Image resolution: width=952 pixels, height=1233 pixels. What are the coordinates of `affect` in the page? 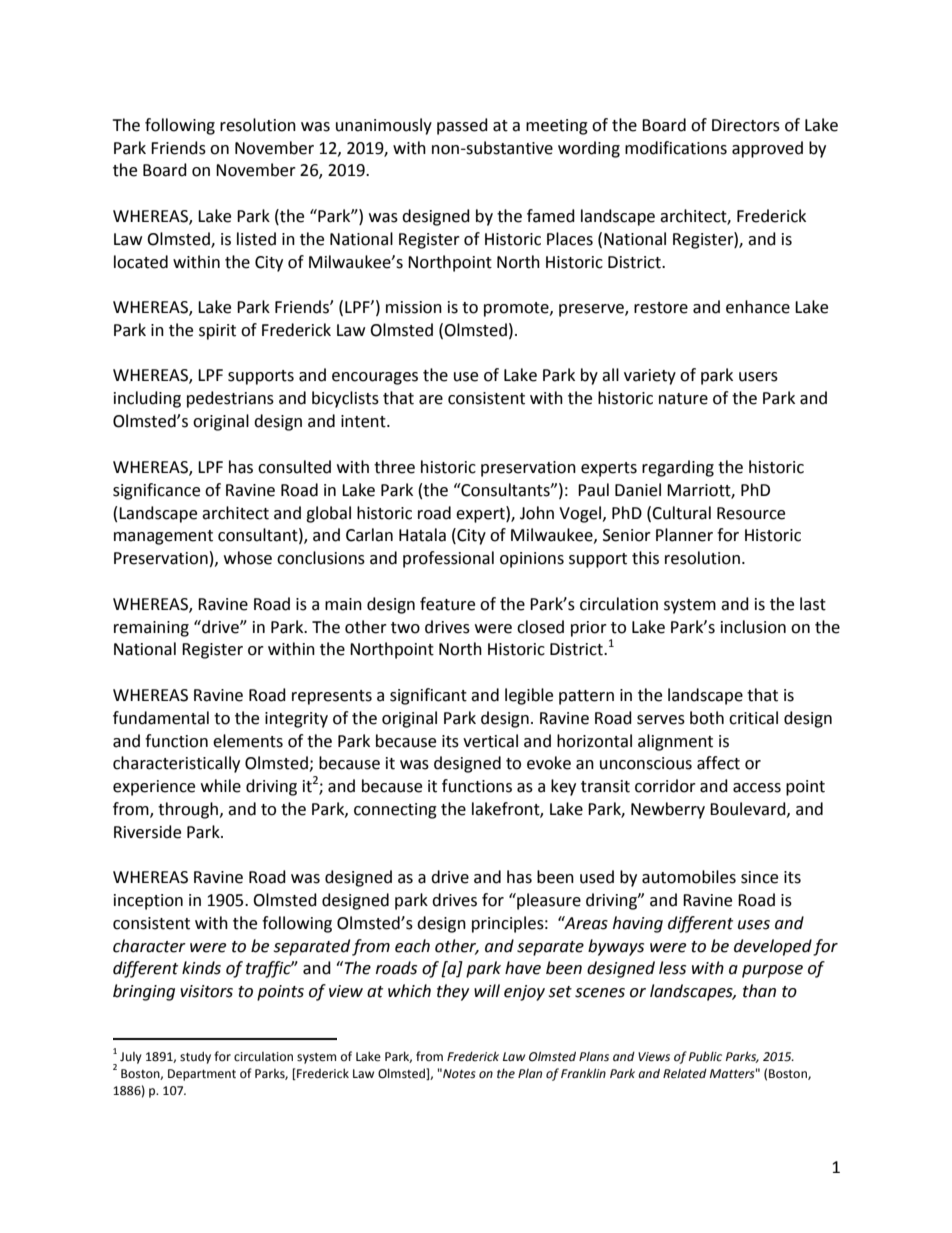 It's located at (718, 763).
